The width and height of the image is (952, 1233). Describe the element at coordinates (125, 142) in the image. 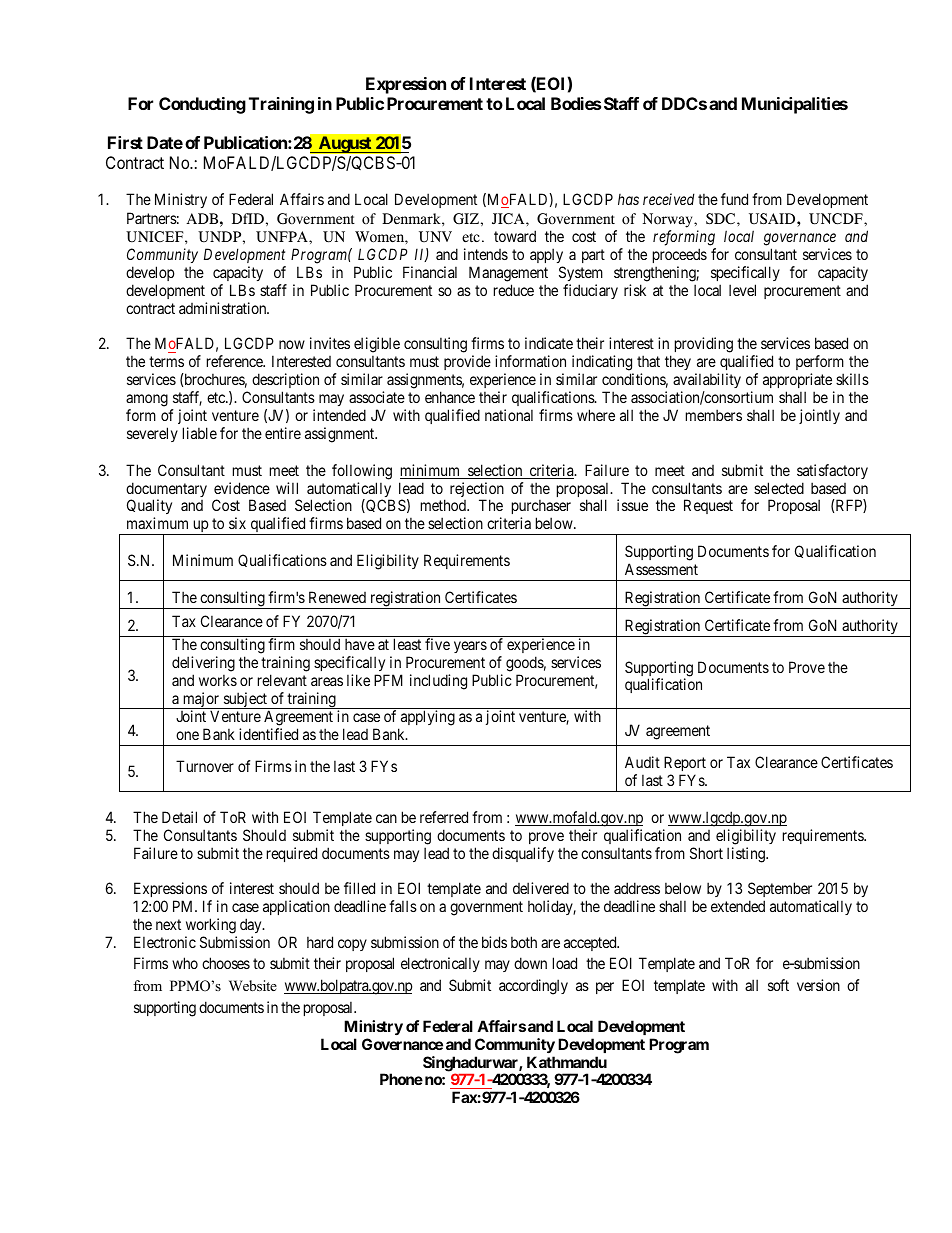

I see `First` at that location.
